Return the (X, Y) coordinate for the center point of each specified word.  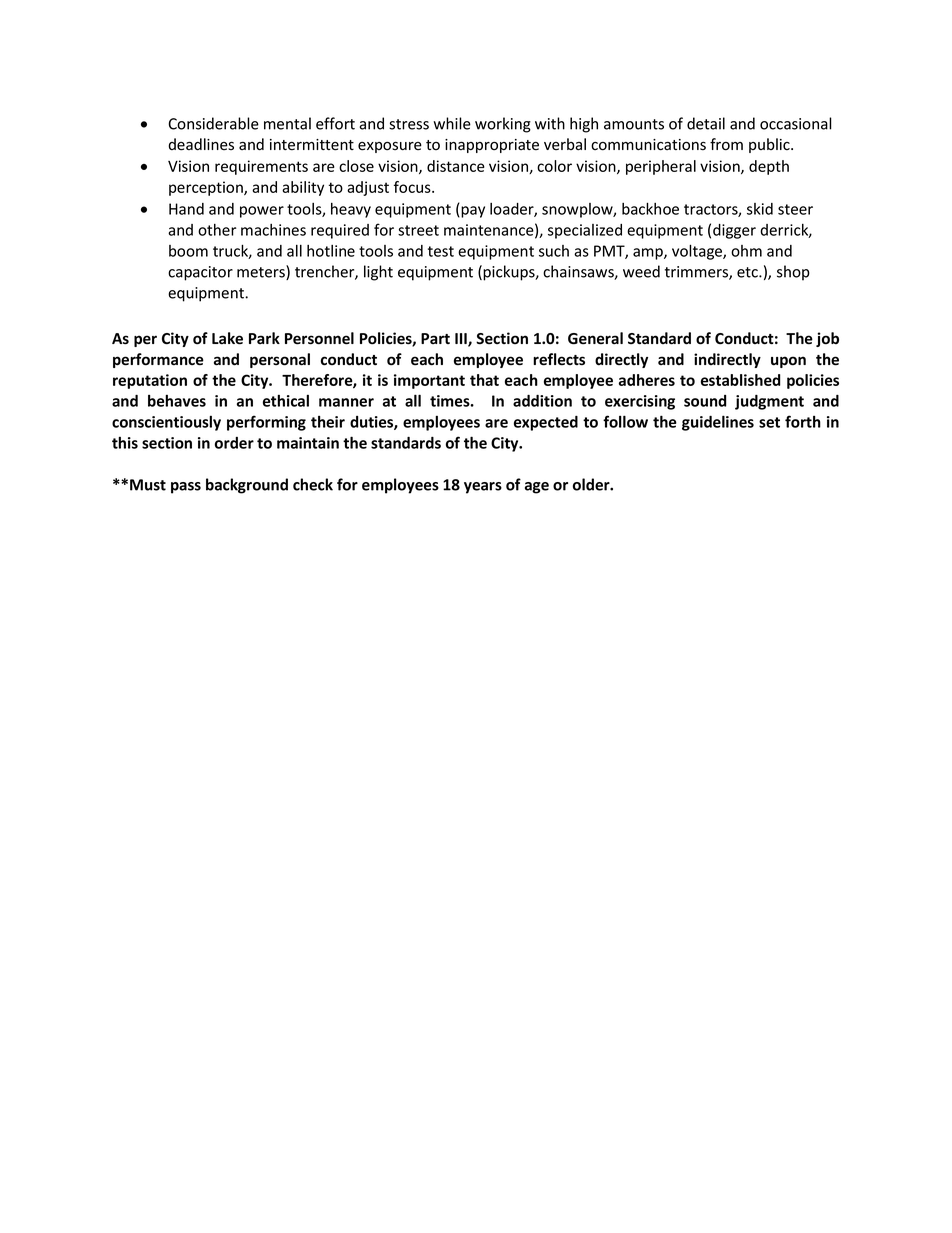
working (503, 125)
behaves (177, 401)
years (483, 488)
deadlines (201, 144)
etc (748, 272)
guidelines (718, 423)
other (217, 230)
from (726, 144)
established (740, 380)
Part (435, 338)
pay (472, 212)
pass (186, 488)
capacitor (200, 273)
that (484, 380)
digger (734, 231)
